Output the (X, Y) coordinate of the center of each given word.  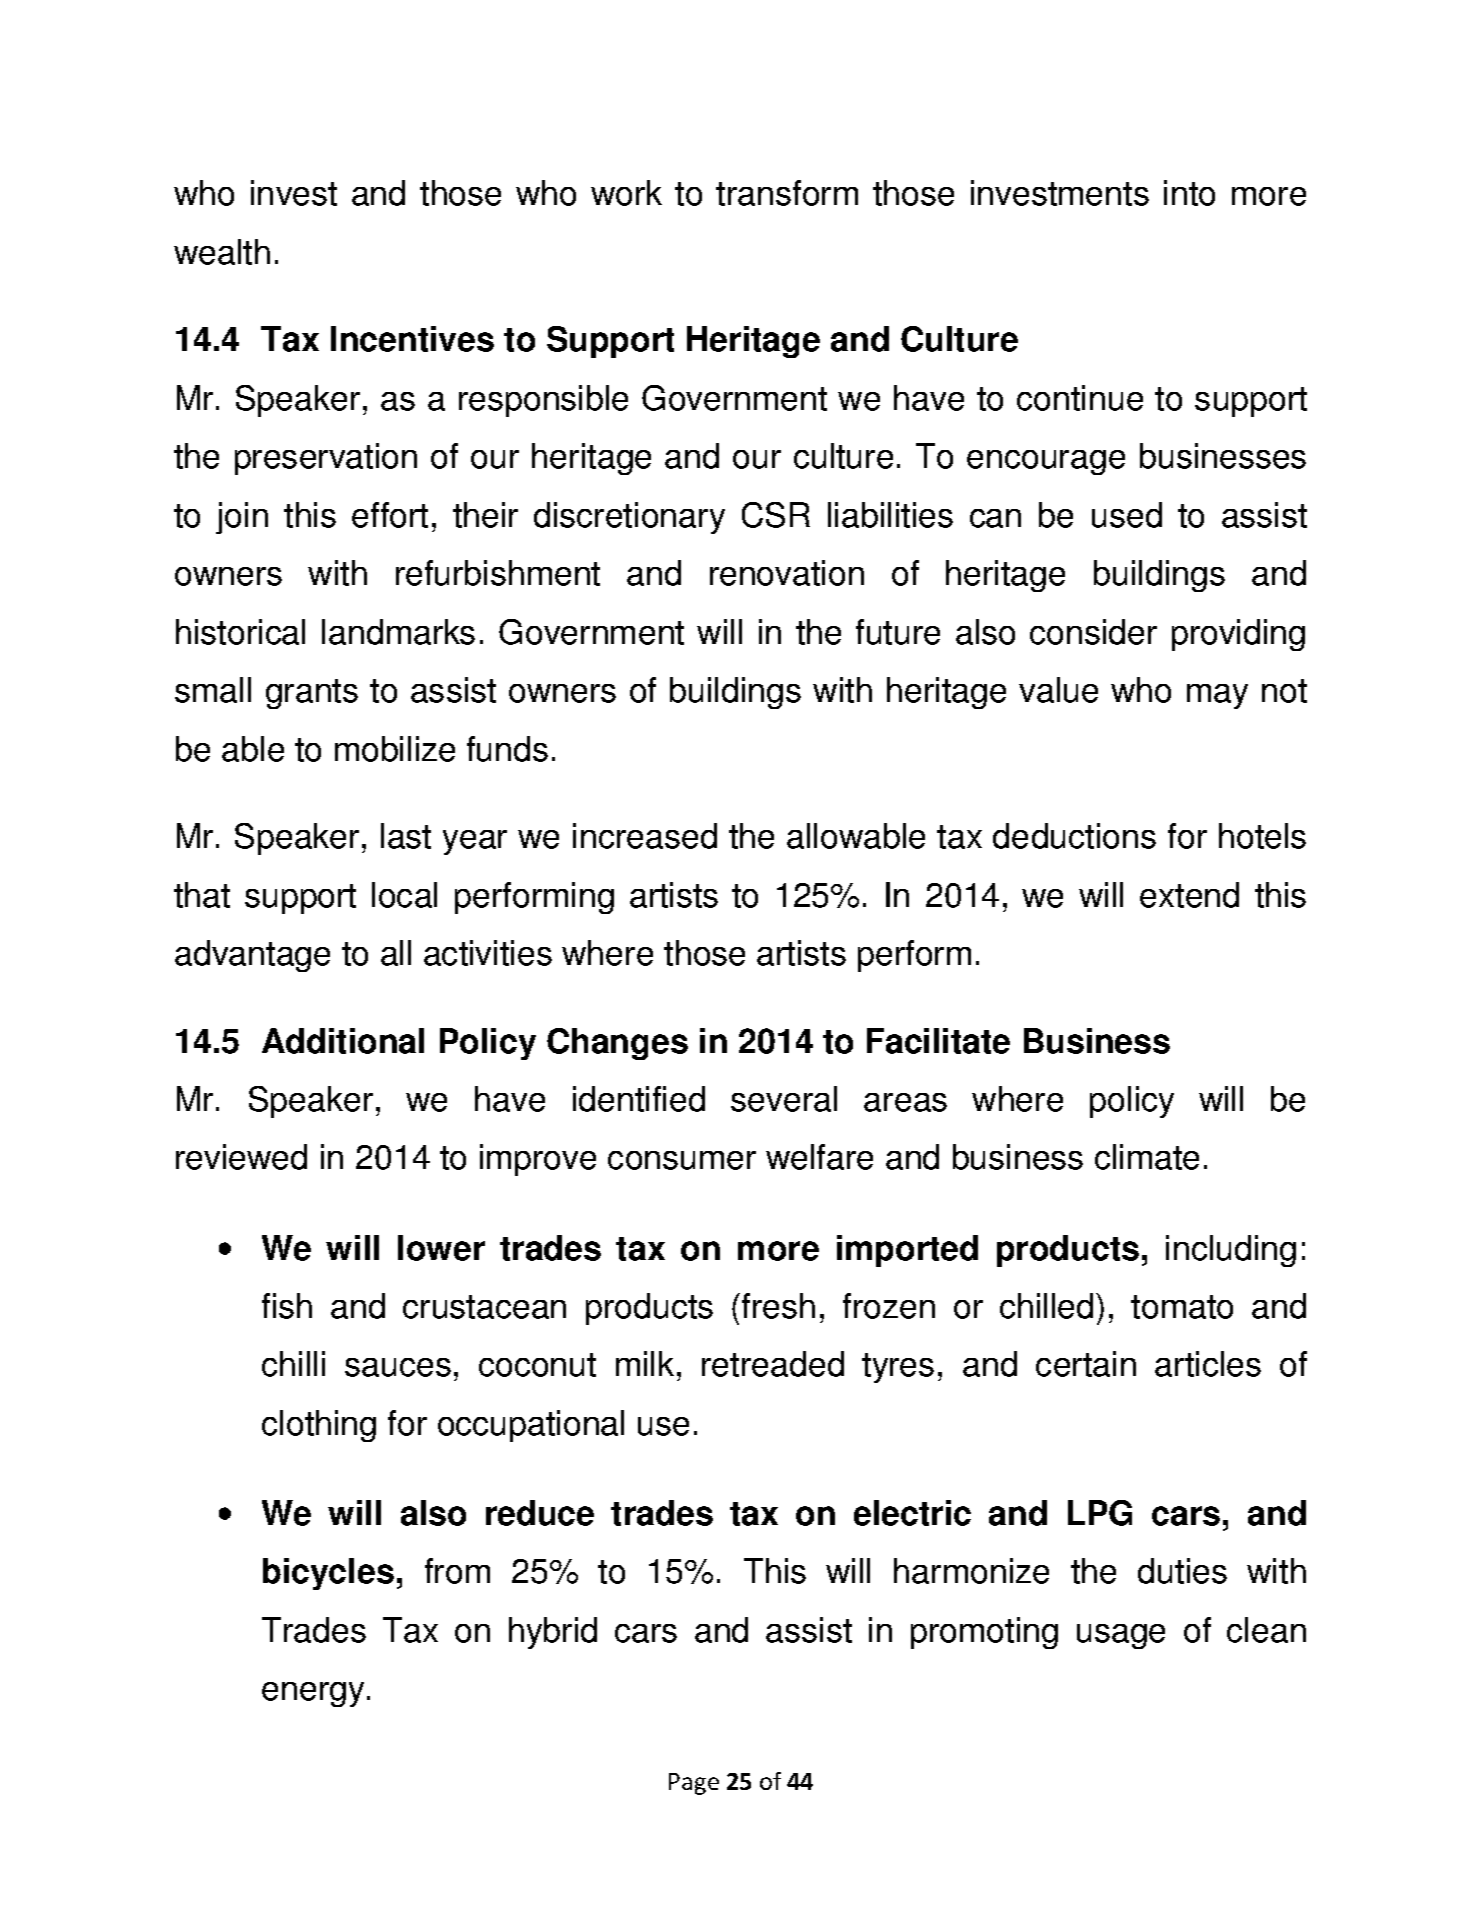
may (1217, 696)
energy (313, 1694)
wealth (222, 252)
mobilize (395, 749)
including (1231, 1251)
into (1189, 193)
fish (287, 1306)
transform (787, 193)
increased (645, 836)
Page (694, 1784)
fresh (778, 1306)
